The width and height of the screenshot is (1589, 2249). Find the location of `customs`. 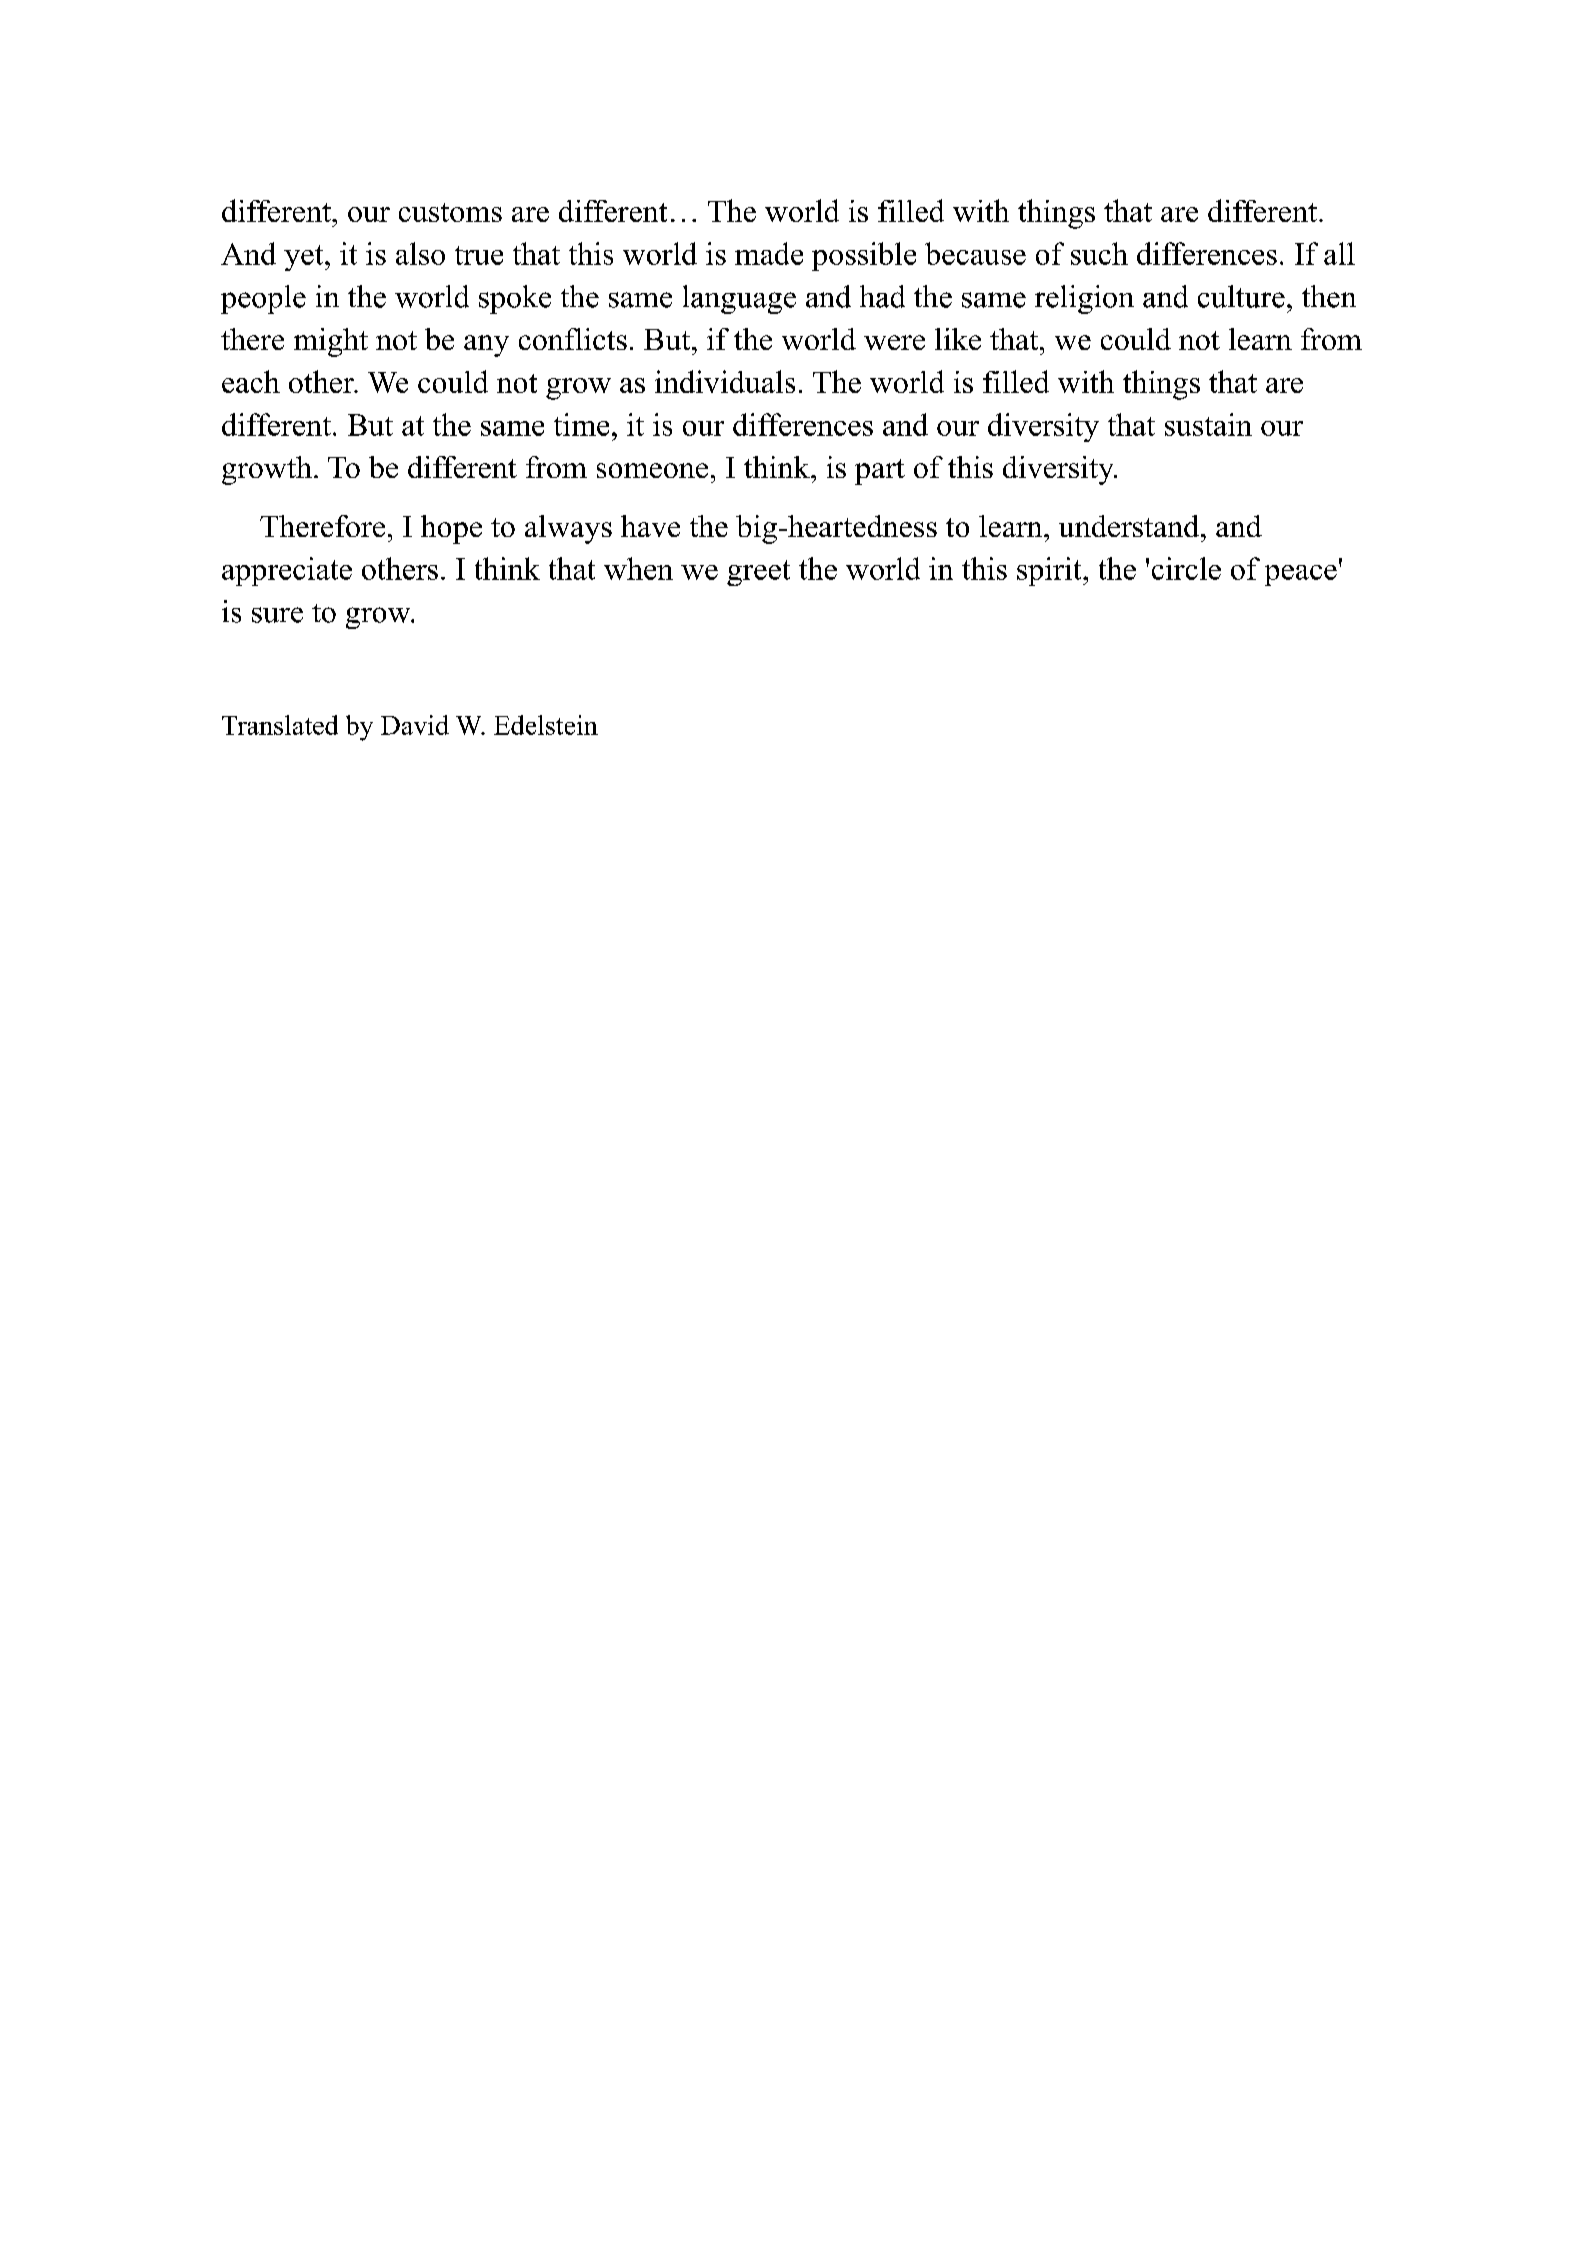

customs is located at coordinates (450, 212).
